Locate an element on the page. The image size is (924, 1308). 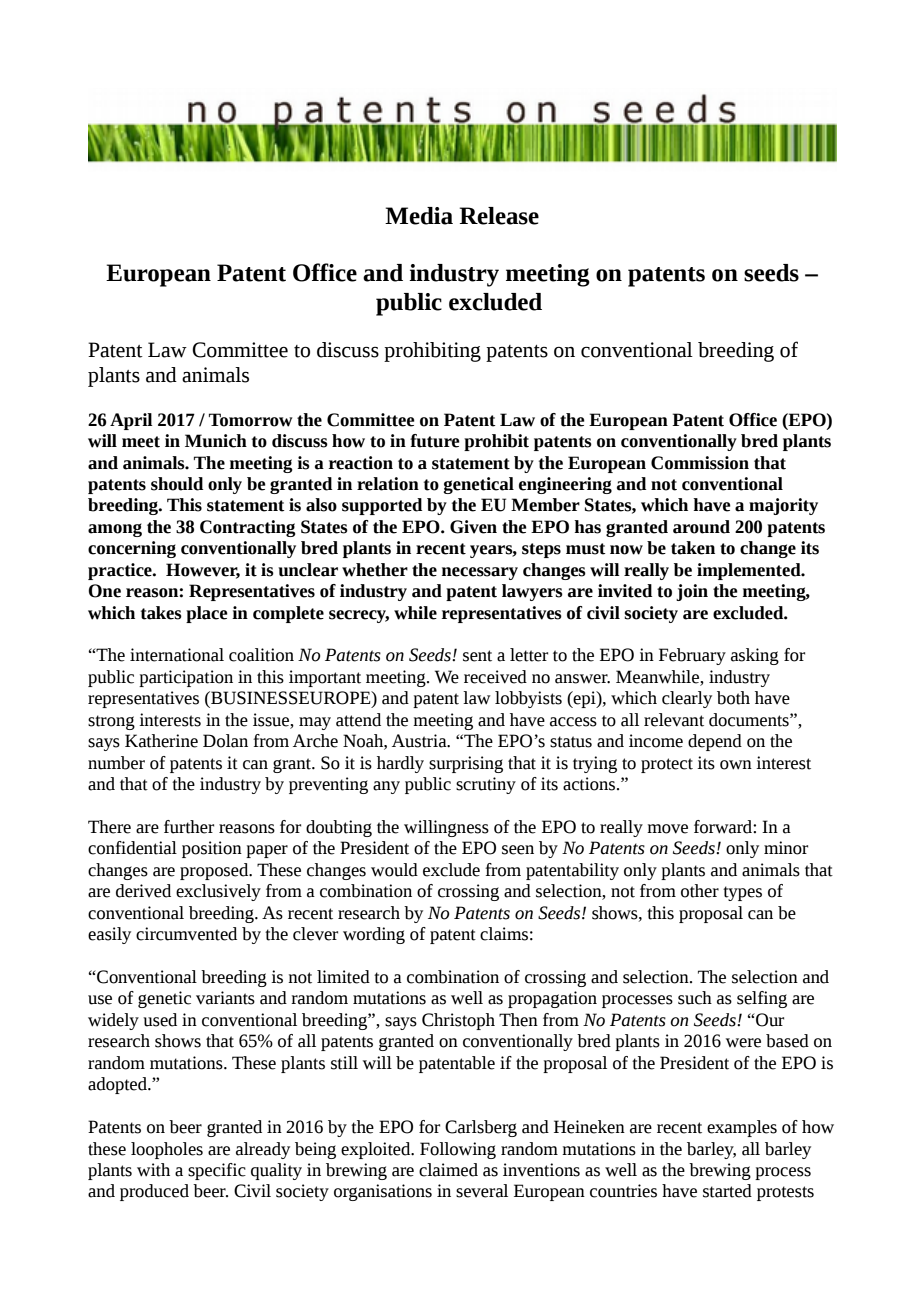
clearly is located at coordinates (687, 699).
